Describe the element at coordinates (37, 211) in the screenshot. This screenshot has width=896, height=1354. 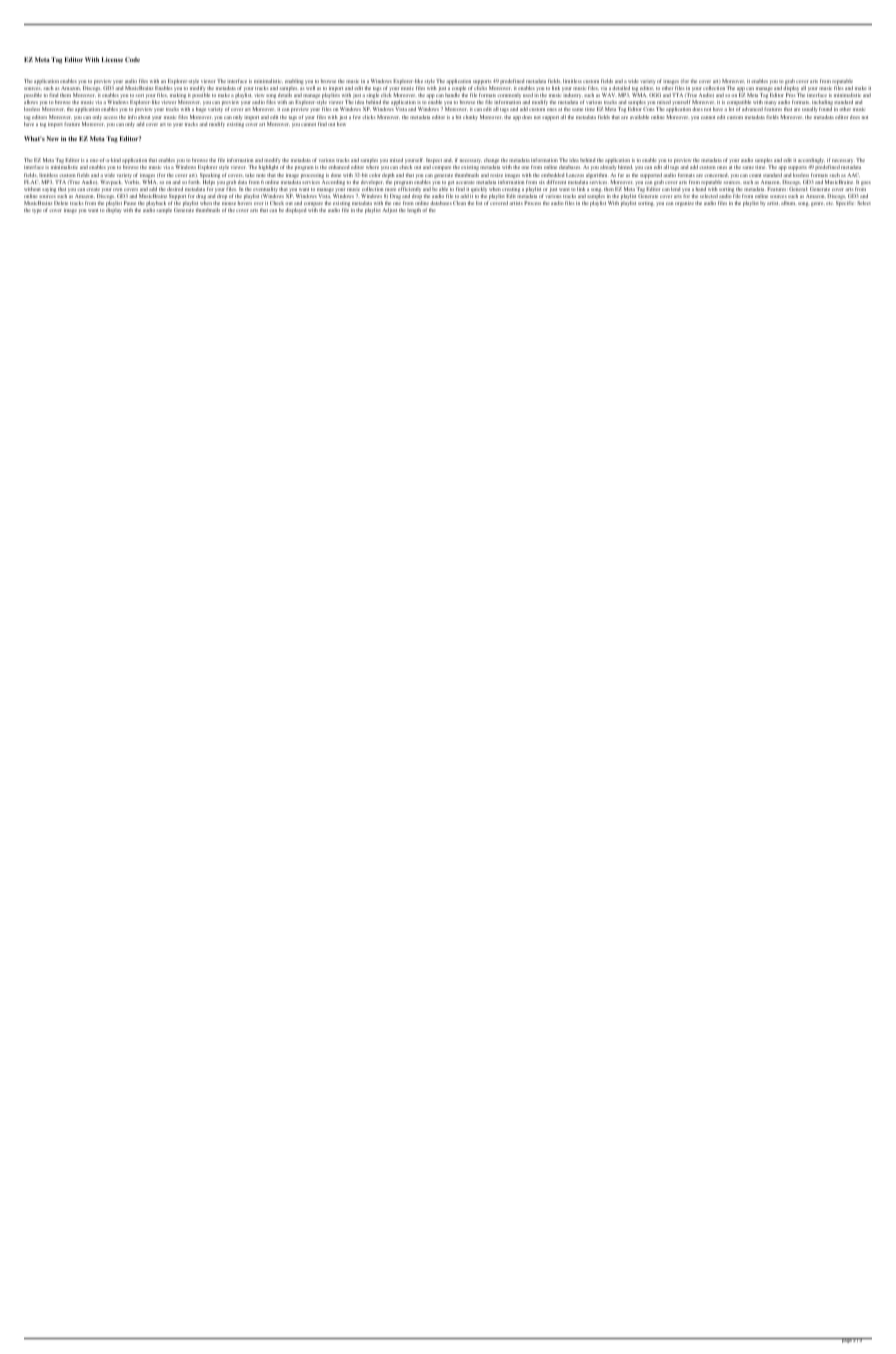
I see `type` at that location.
